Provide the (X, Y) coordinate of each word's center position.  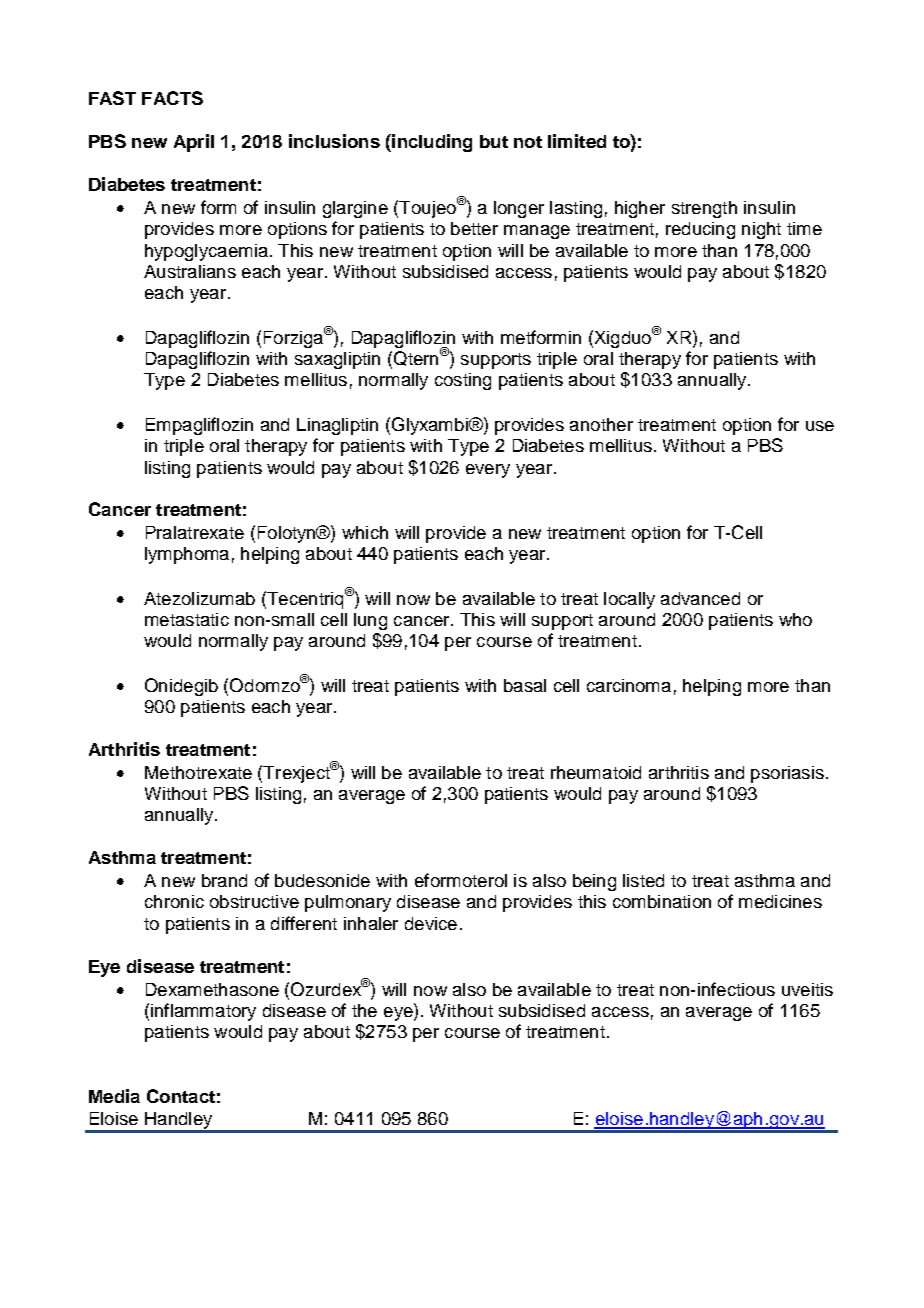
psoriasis (787, 774)
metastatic (187, 619)
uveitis (807, 989)
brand (224, 880)
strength (704, 209)
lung (370, 621)
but (494, 141)
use (820, 426)
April (194, 143)
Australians (190, 271)
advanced (700, 598)
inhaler (371, 923)
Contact (181, 1096)
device (431, 923)
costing (463, 381)
